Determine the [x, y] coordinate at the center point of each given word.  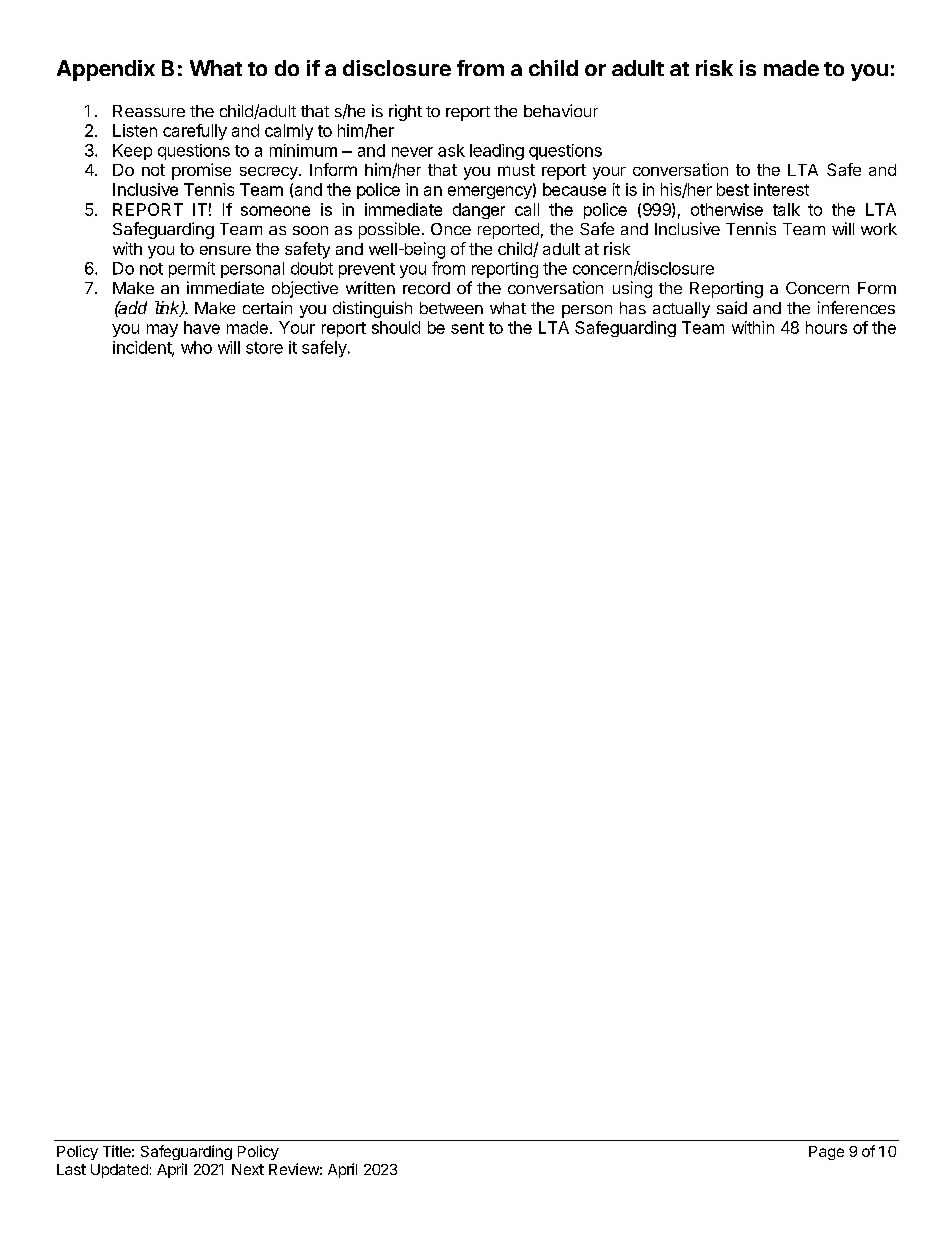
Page [826, 1153]
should [396, 327]
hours [826, 327]
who [196, 347]
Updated [119, 1171]
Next [248, 1169]
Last [71, 1169]
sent [467, 328]
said [732, 307]
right [405, 112]
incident [143, 348]
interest [781, 189]
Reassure [149, 111]
